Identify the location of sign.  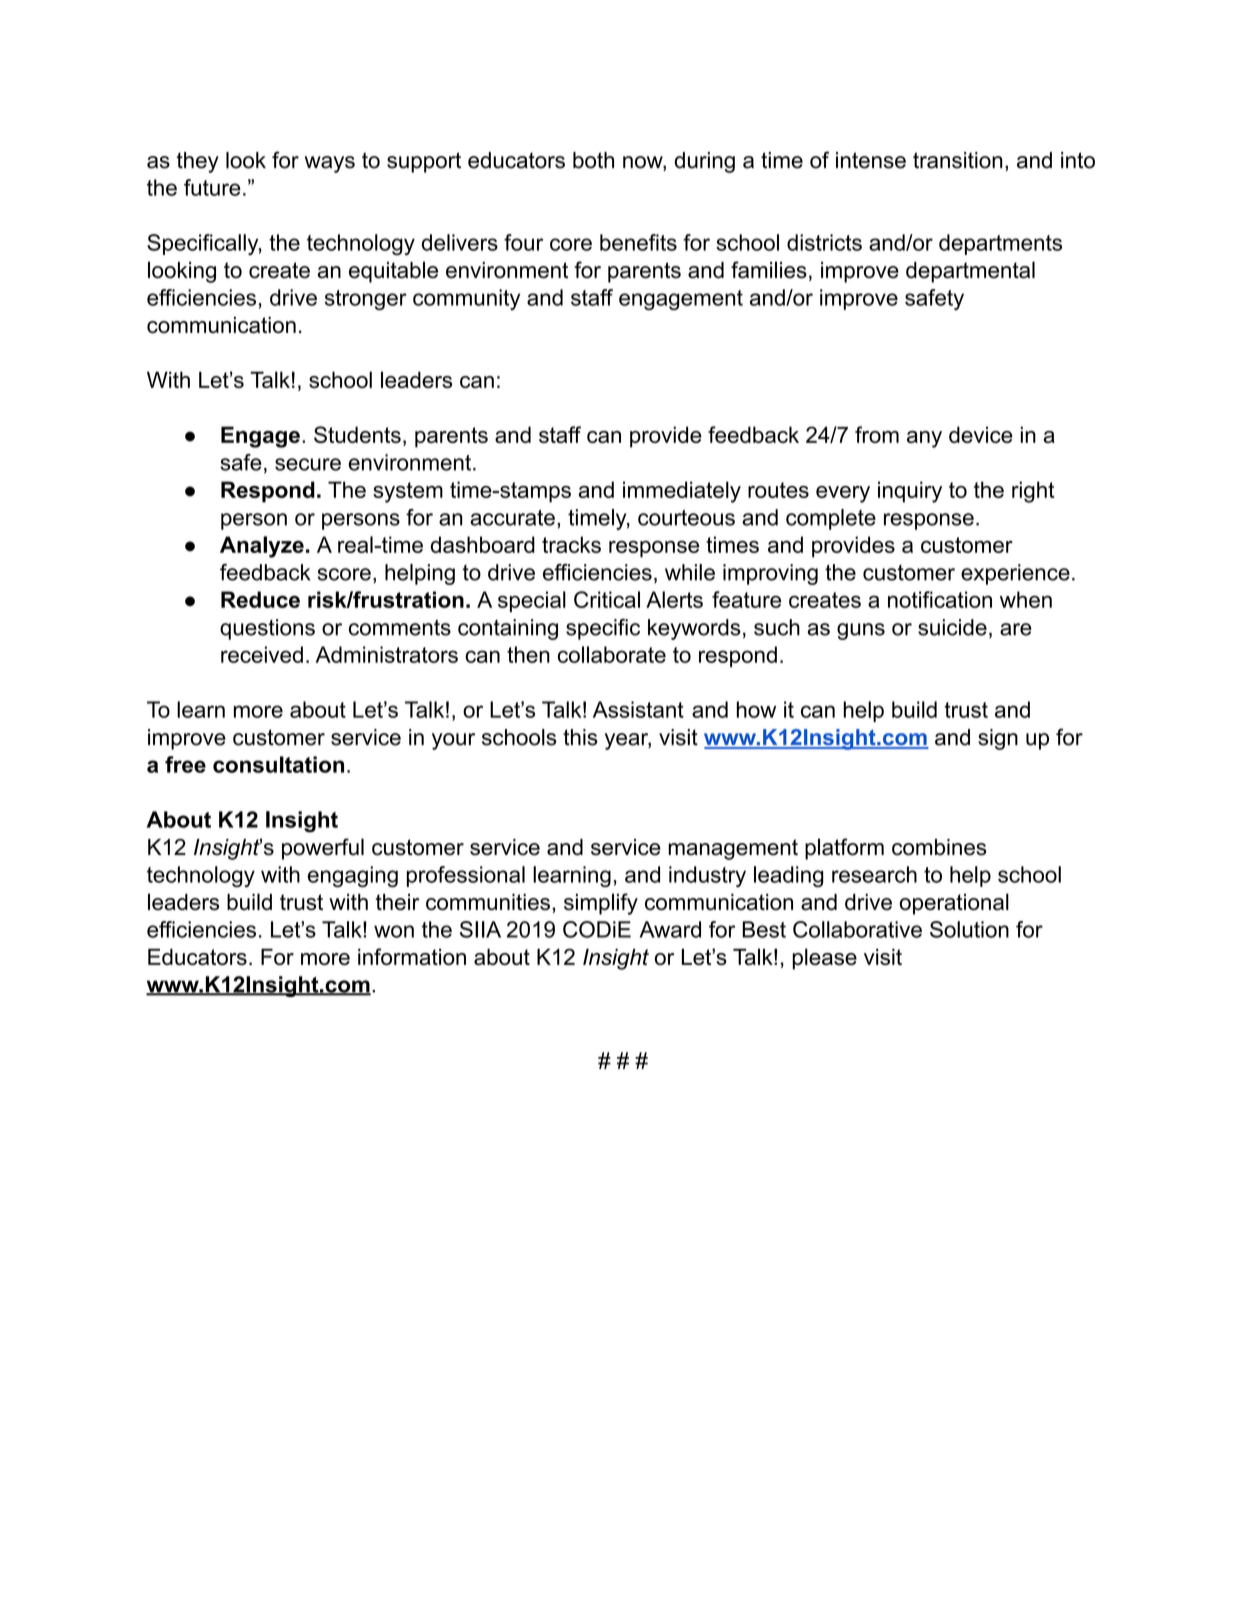
(998, 739).
